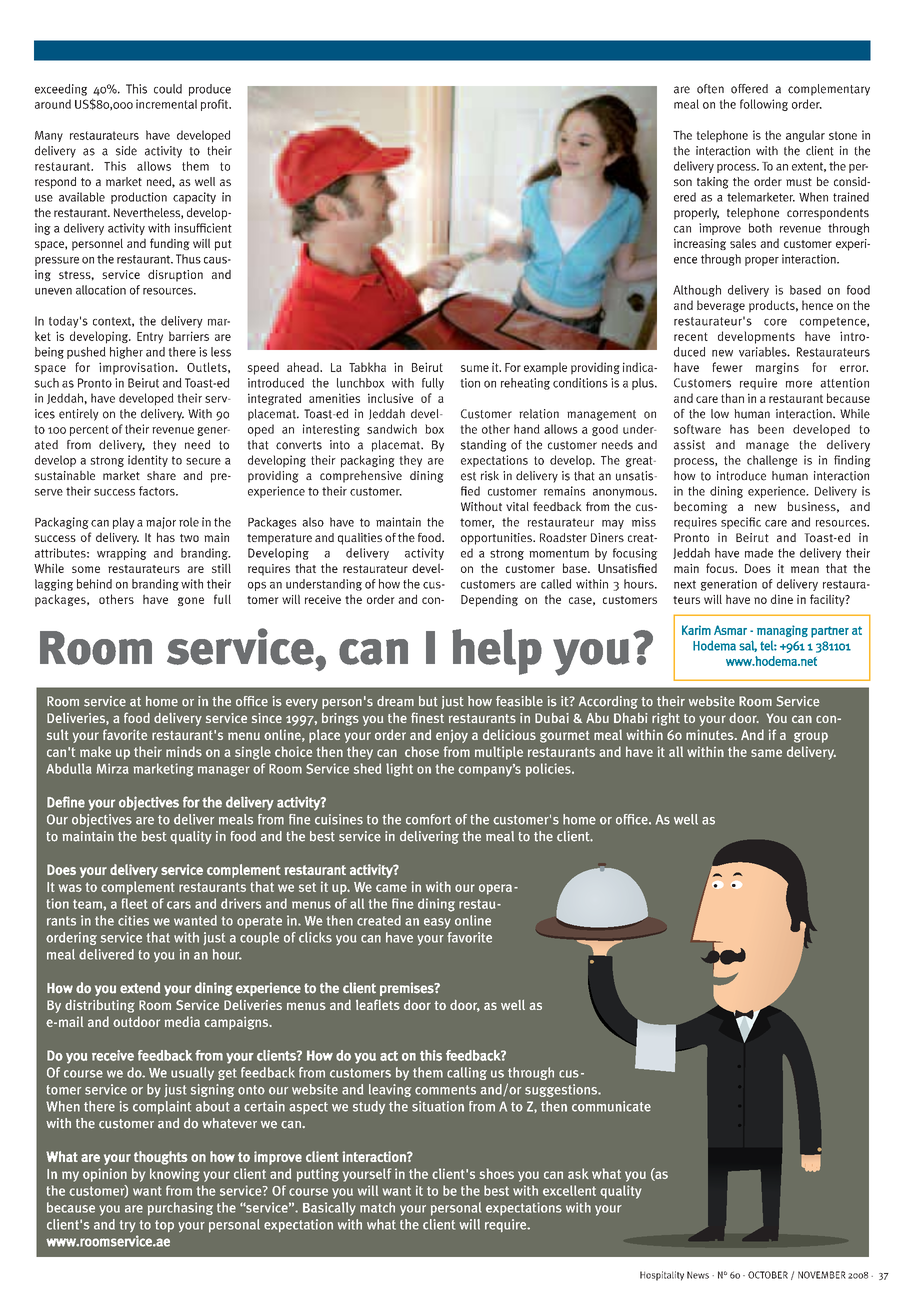 The height and width of the document is (1316, 916). What do you see at coordinates (782, 631) in the document?
I see `managing` at bounding box center [782, 631].
